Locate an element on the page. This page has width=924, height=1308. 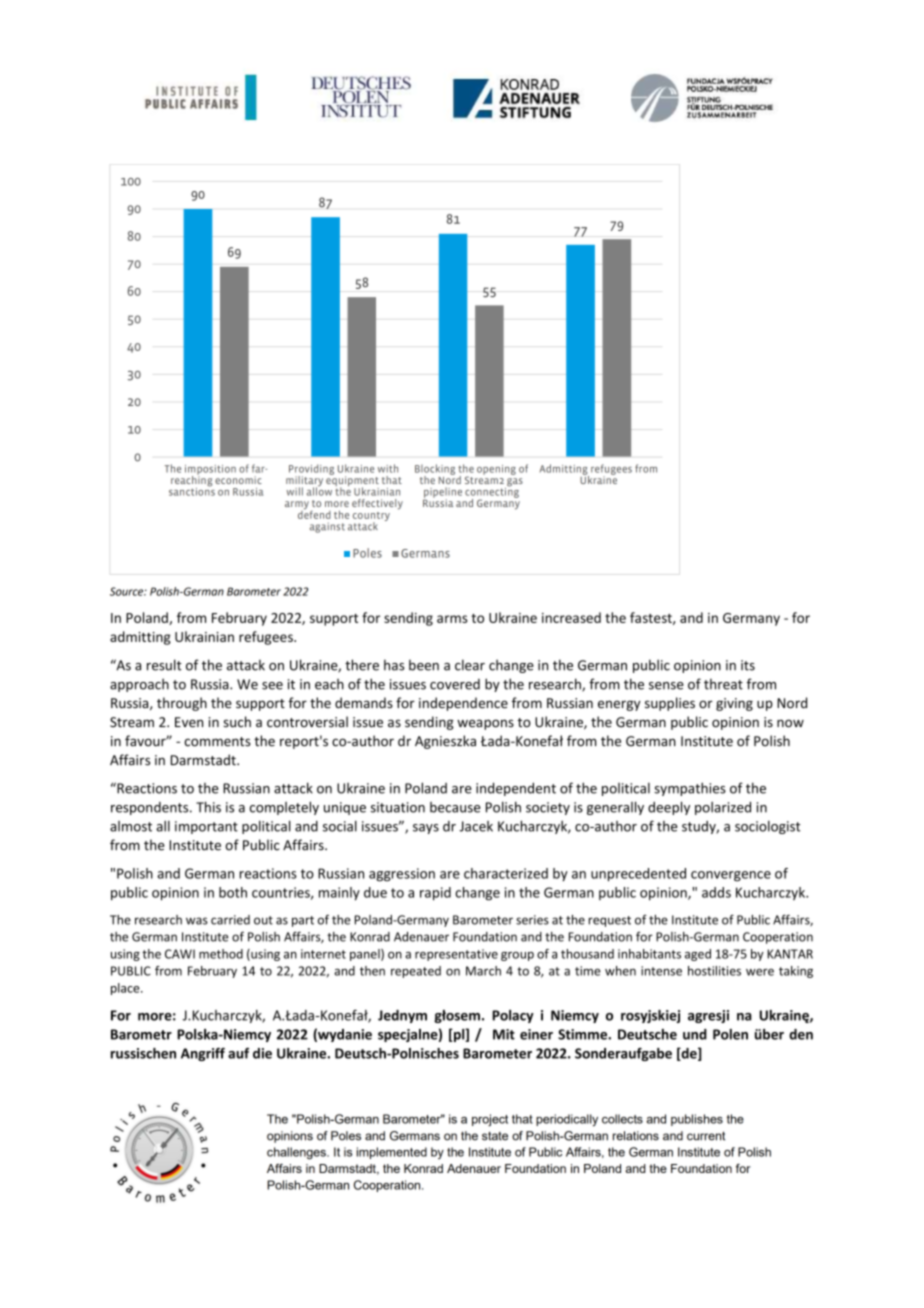
challenges is located at coordinates (297, 1153).
